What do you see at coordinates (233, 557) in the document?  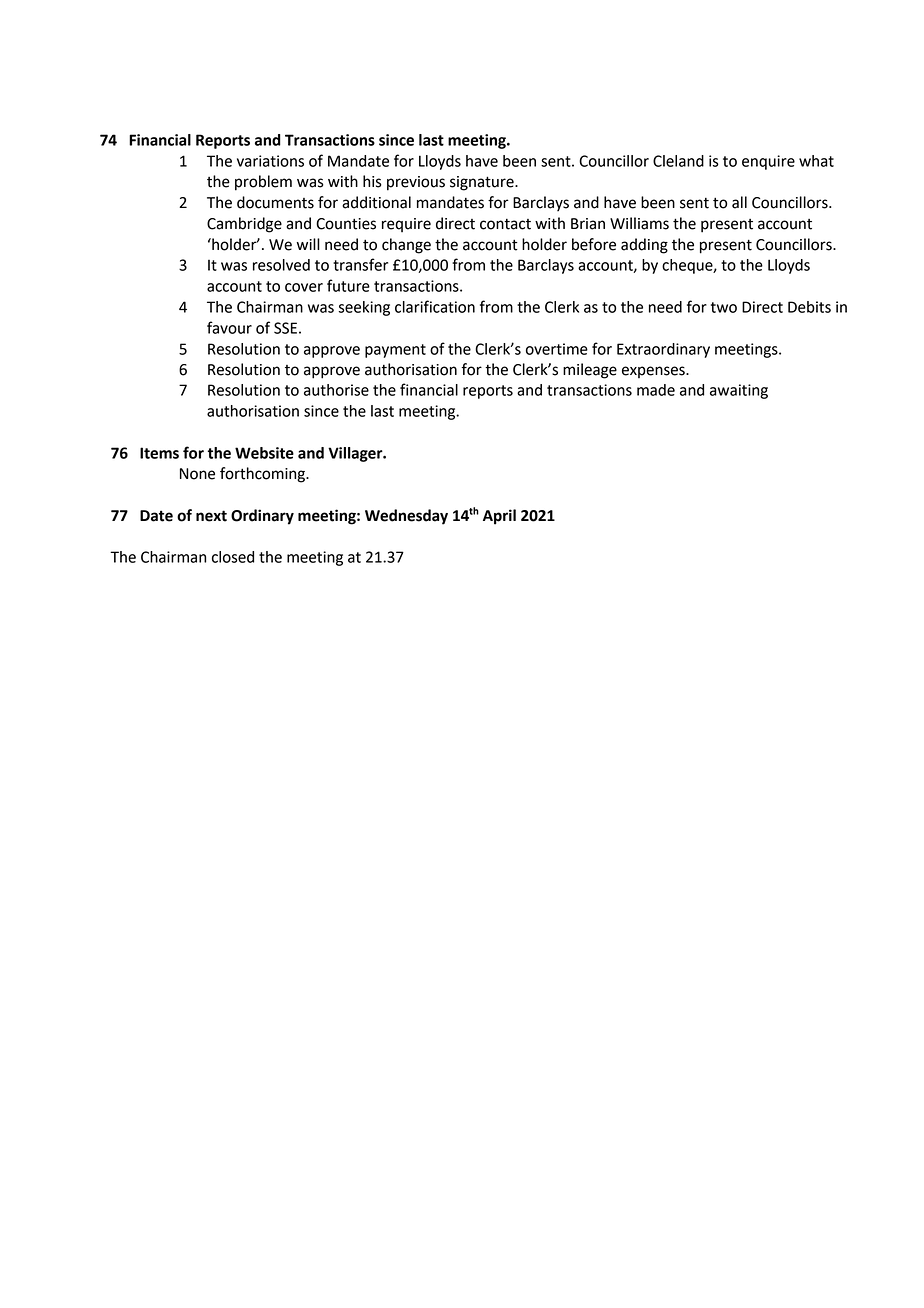 I see `closed` at bounding box center [233, 557].
